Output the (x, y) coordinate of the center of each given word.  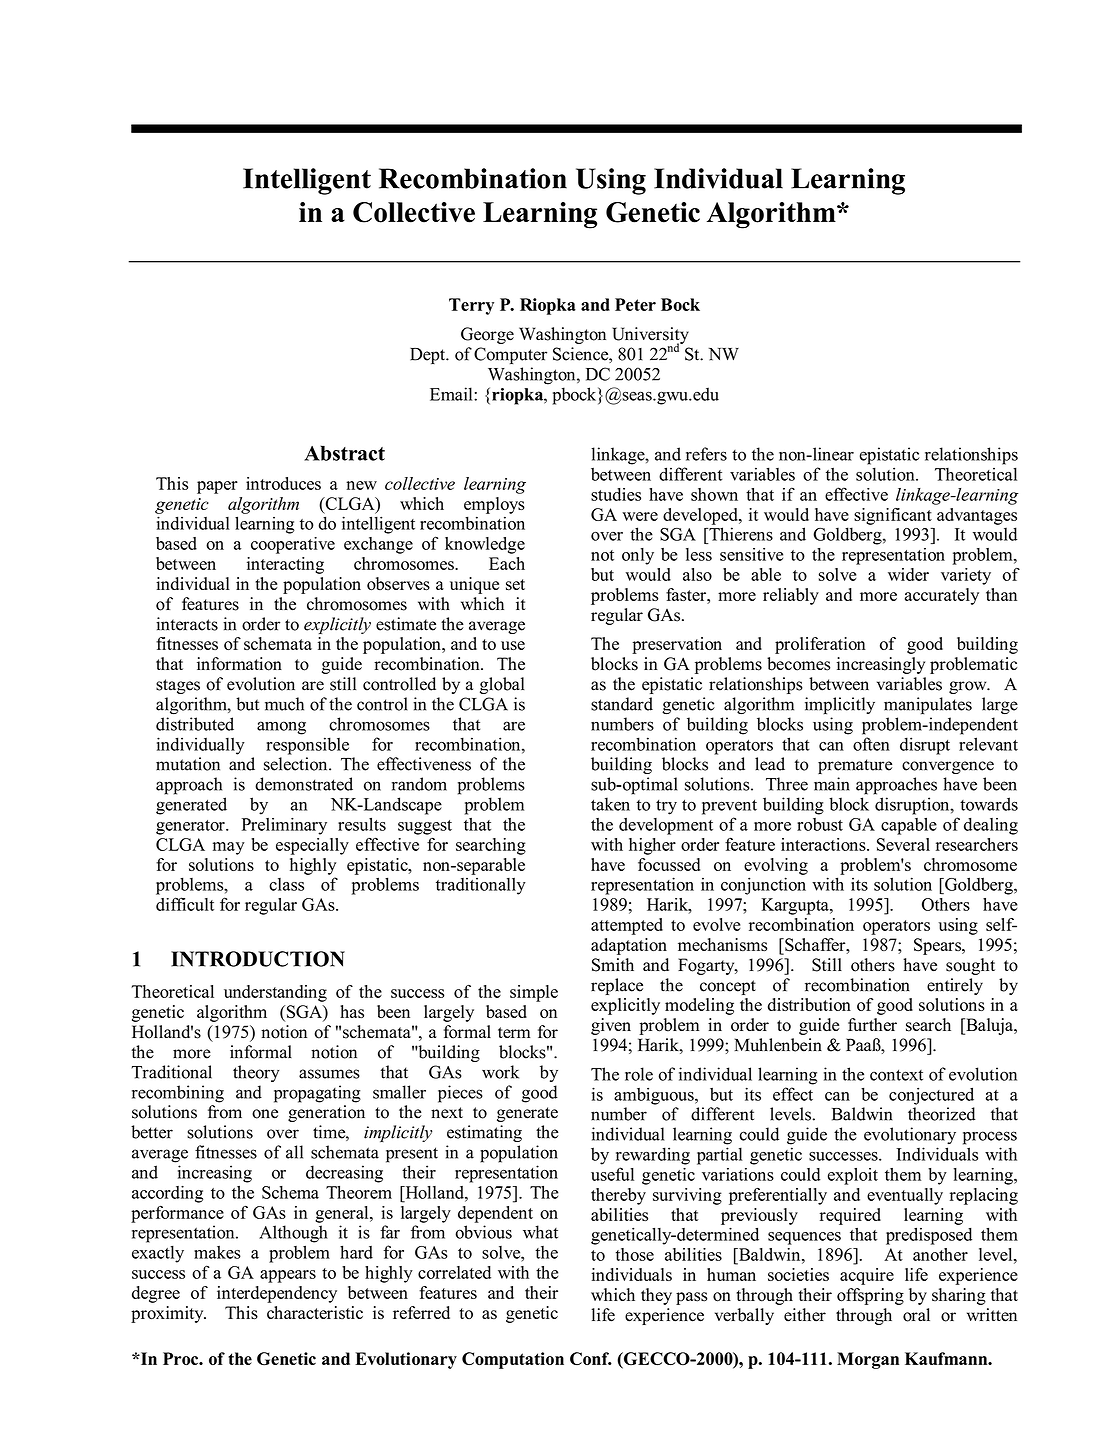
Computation (513, 1360)
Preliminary (284, 826)
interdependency (277, 1294)
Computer (510, 355)
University (650, 336)
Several (903, 844)
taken (610, 804)
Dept (428, 356)
